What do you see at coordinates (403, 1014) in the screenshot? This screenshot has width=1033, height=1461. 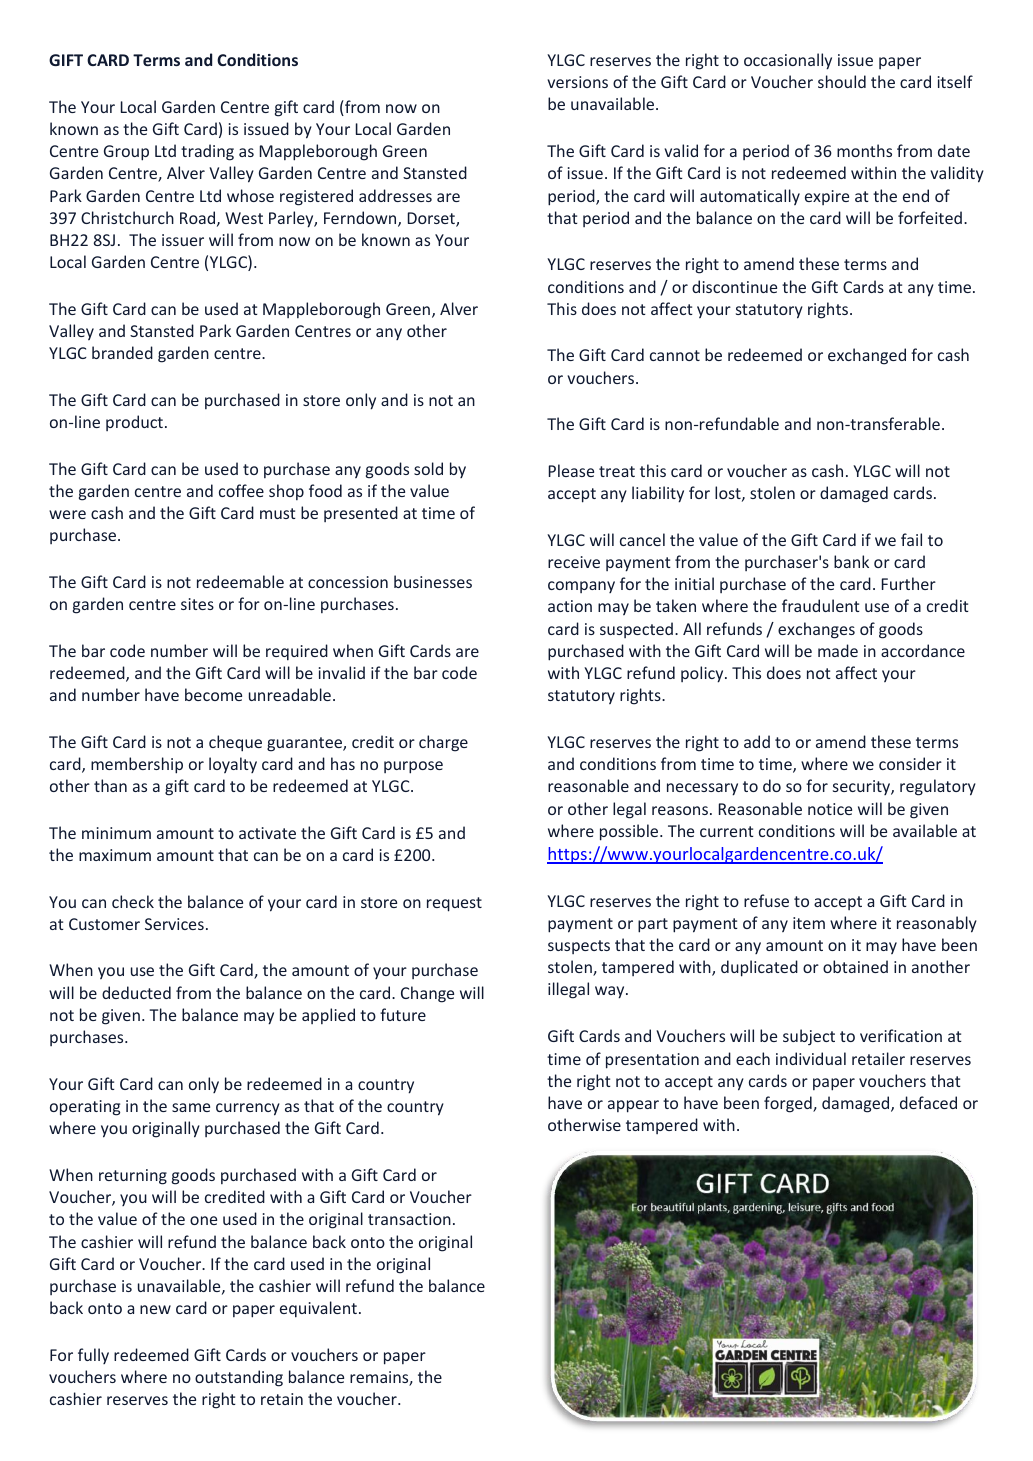 I see `future` at bounding box center [403, 1014].
